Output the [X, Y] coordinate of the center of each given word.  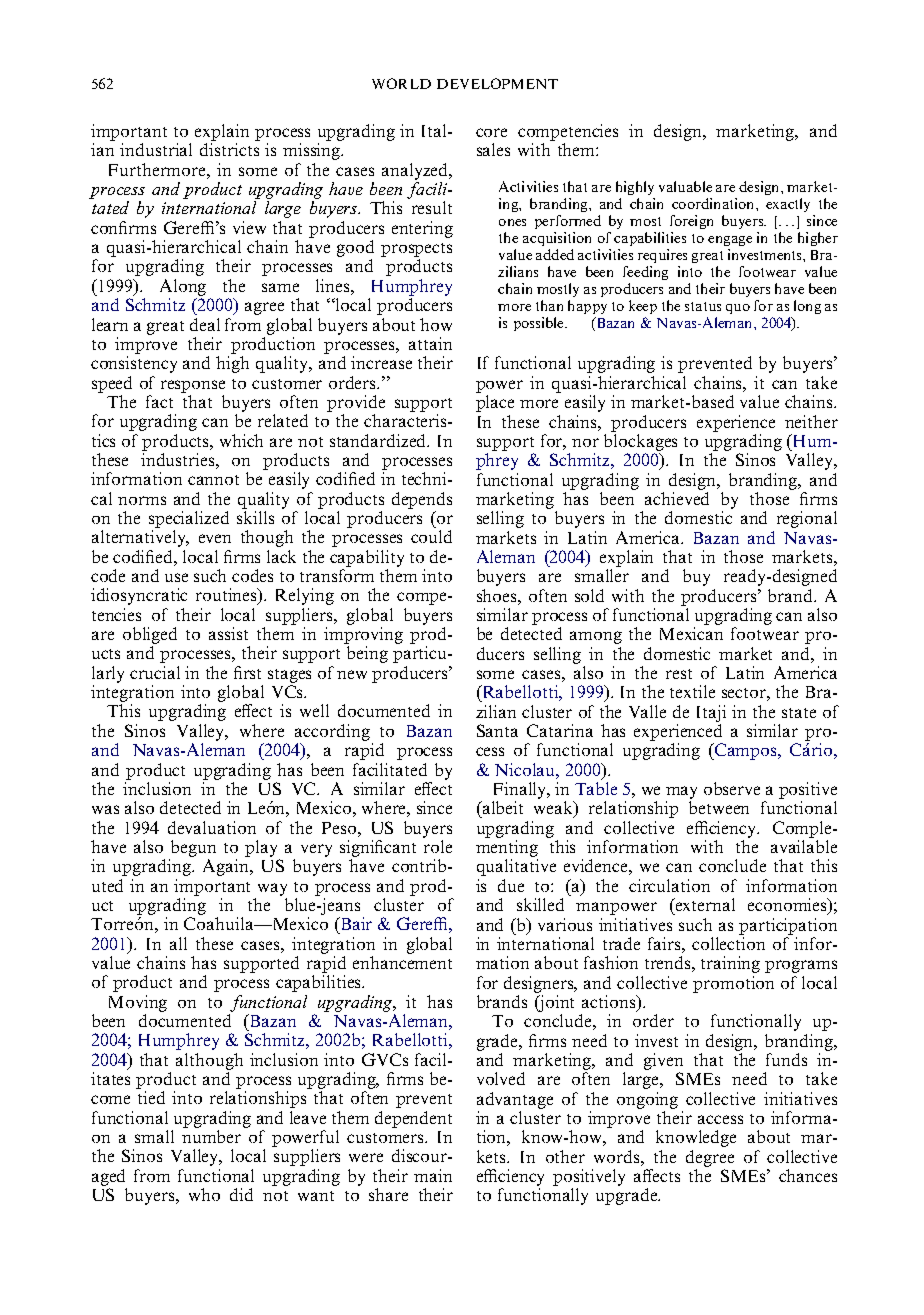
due [511, 885]
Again [227, 867]
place [495, 403]
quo [738, 309]
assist [228, 633]
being [367, 654]
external [704, 904]
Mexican [691, 633]
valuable [685, 186]
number [211, 1136]
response [193, 386]
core [491, 132]
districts [229, 149]
